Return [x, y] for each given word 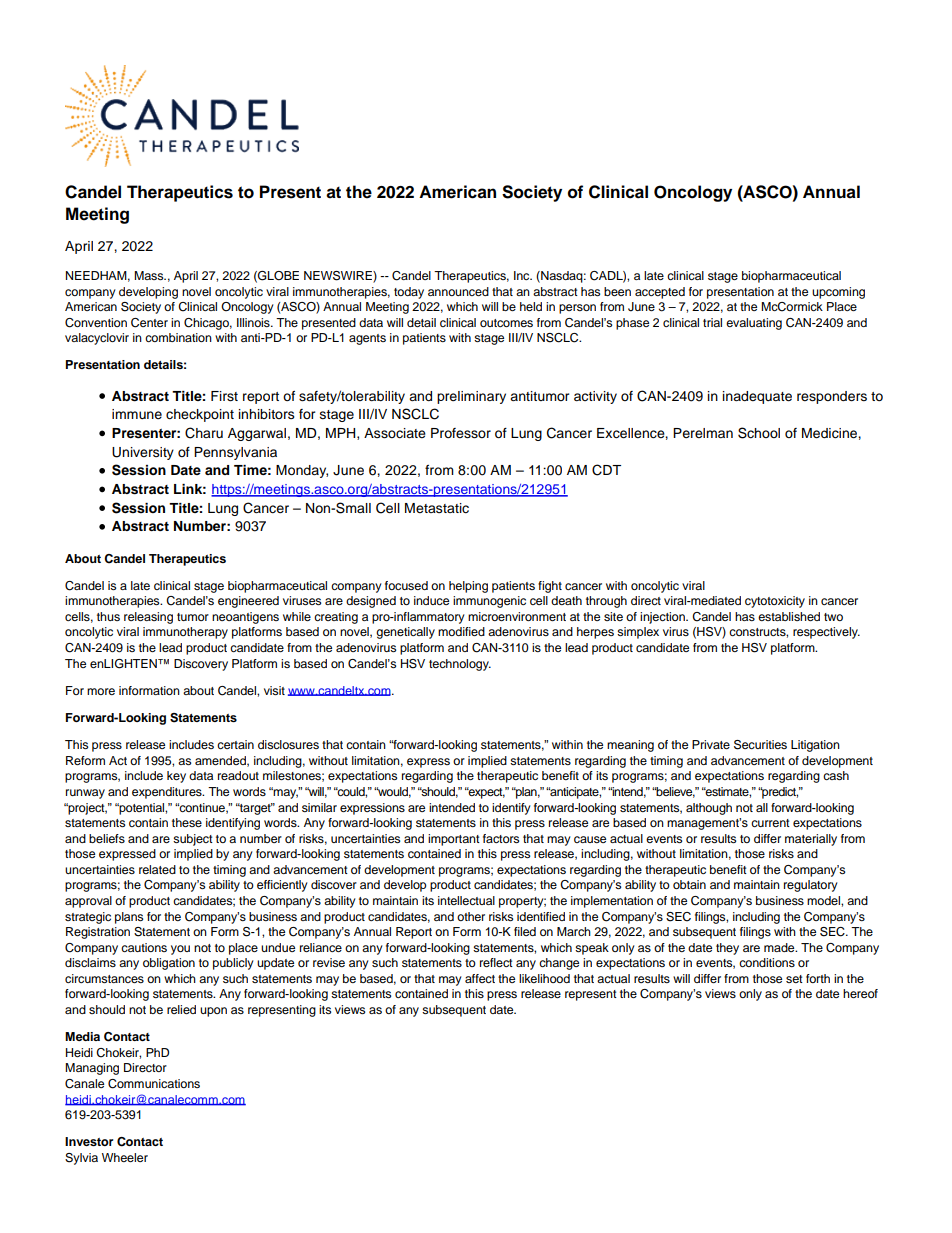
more [101, 691]
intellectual [466, 900]
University [143, 453]
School [759, 433]
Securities [760, 745]
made [780, 947]
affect [480, 978]
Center [149, 323]
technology [460, 665]
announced [458, 291]
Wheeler [125, 1157]
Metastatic [437, 508]
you [180, 950]
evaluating [754, 324]
